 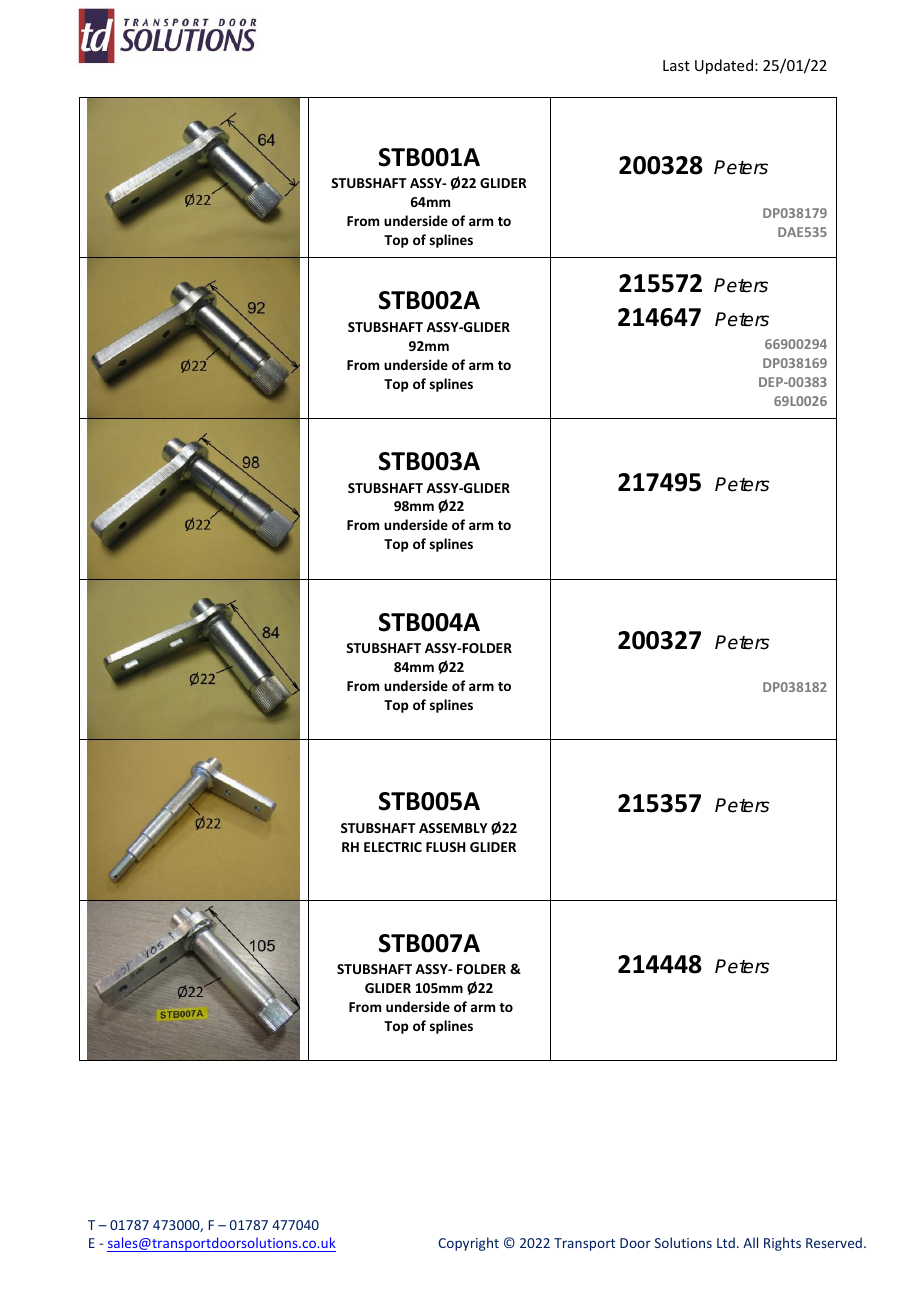 What do you see at coordinates (726, 1242) in the screenshot?
I see `Ltd` at bounding box center [726, 1242].
